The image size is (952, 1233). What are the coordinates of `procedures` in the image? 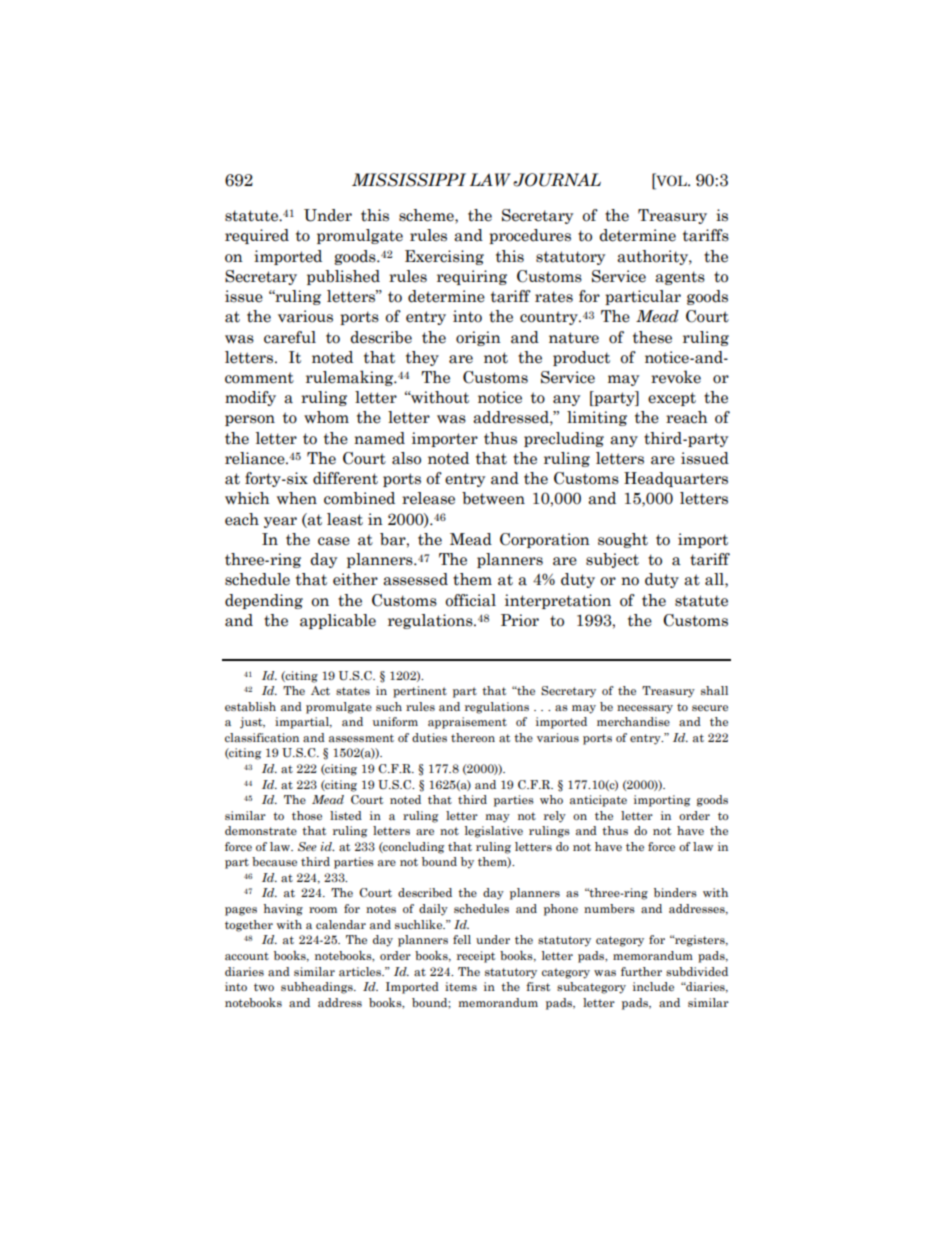 It's located at (530, 236).
